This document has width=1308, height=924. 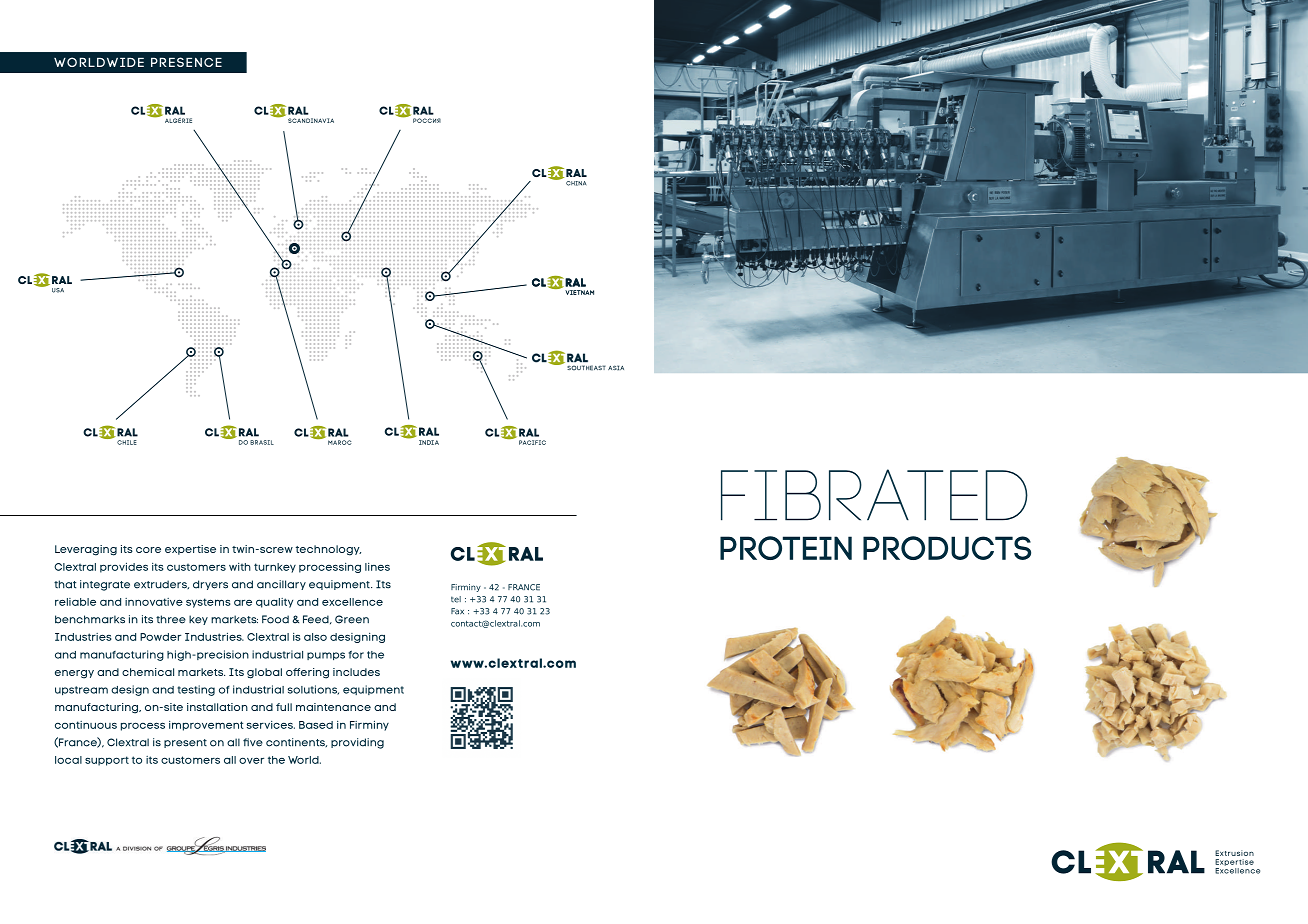 What do you see at coordinates (947, 548) in the document?
I see `PRODUCTS` at bounding box center [947, 548].
